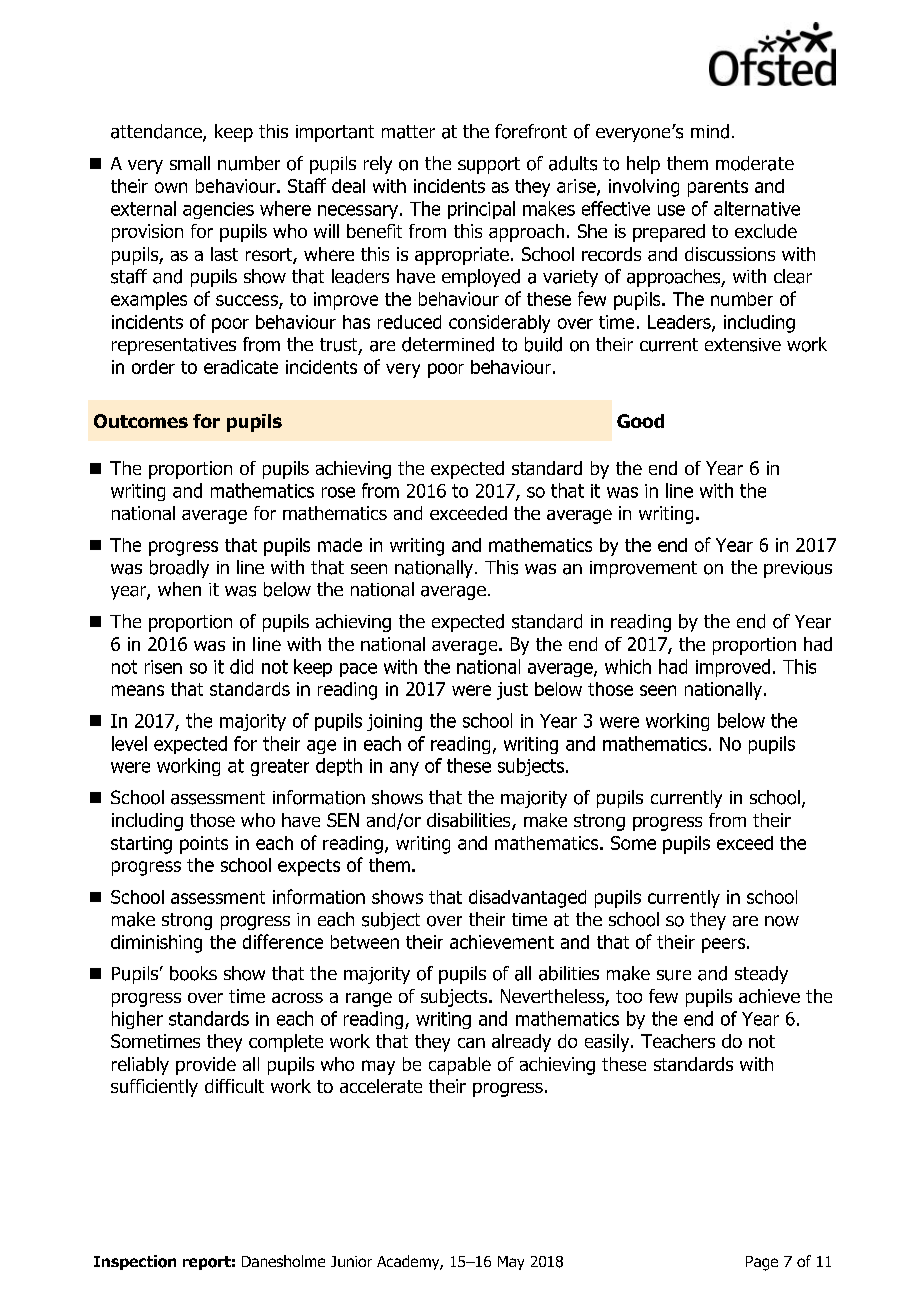  What do you see at coordinates (512, 691) in the screenshot?
I see `just` at bounding box center [512, 691].
